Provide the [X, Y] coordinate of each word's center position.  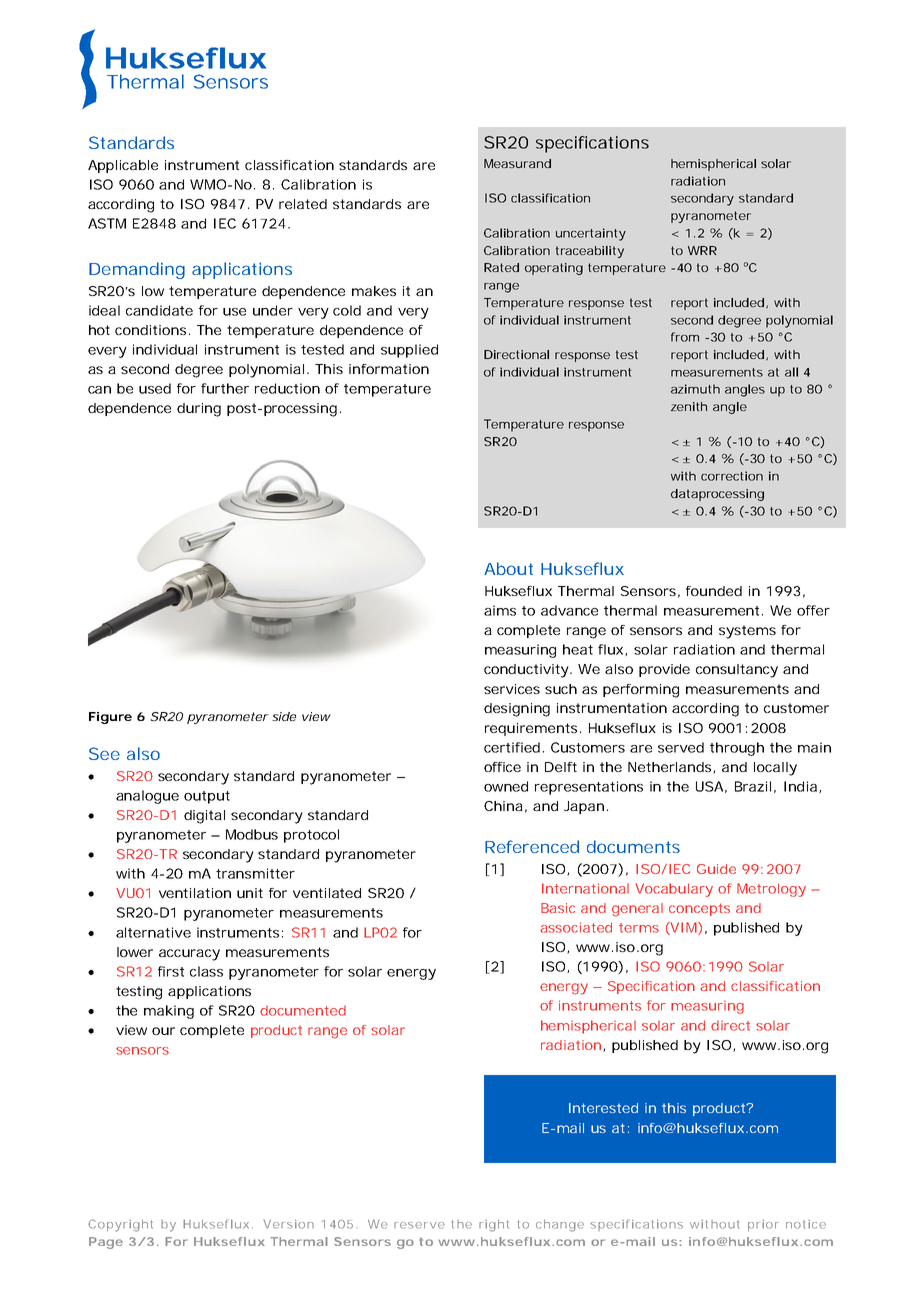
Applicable [123, 166]
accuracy [189, 955]
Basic [558, 908]
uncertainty [591, 234]
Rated [501, 267]
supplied [409, 351]
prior [763, 1225]
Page [106, 1243]
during [199, 410]
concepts [699, 909]
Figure [110, 718]
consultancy [737, 671]
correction [732, 476]
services [512, 689]
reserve [419, 1225]
